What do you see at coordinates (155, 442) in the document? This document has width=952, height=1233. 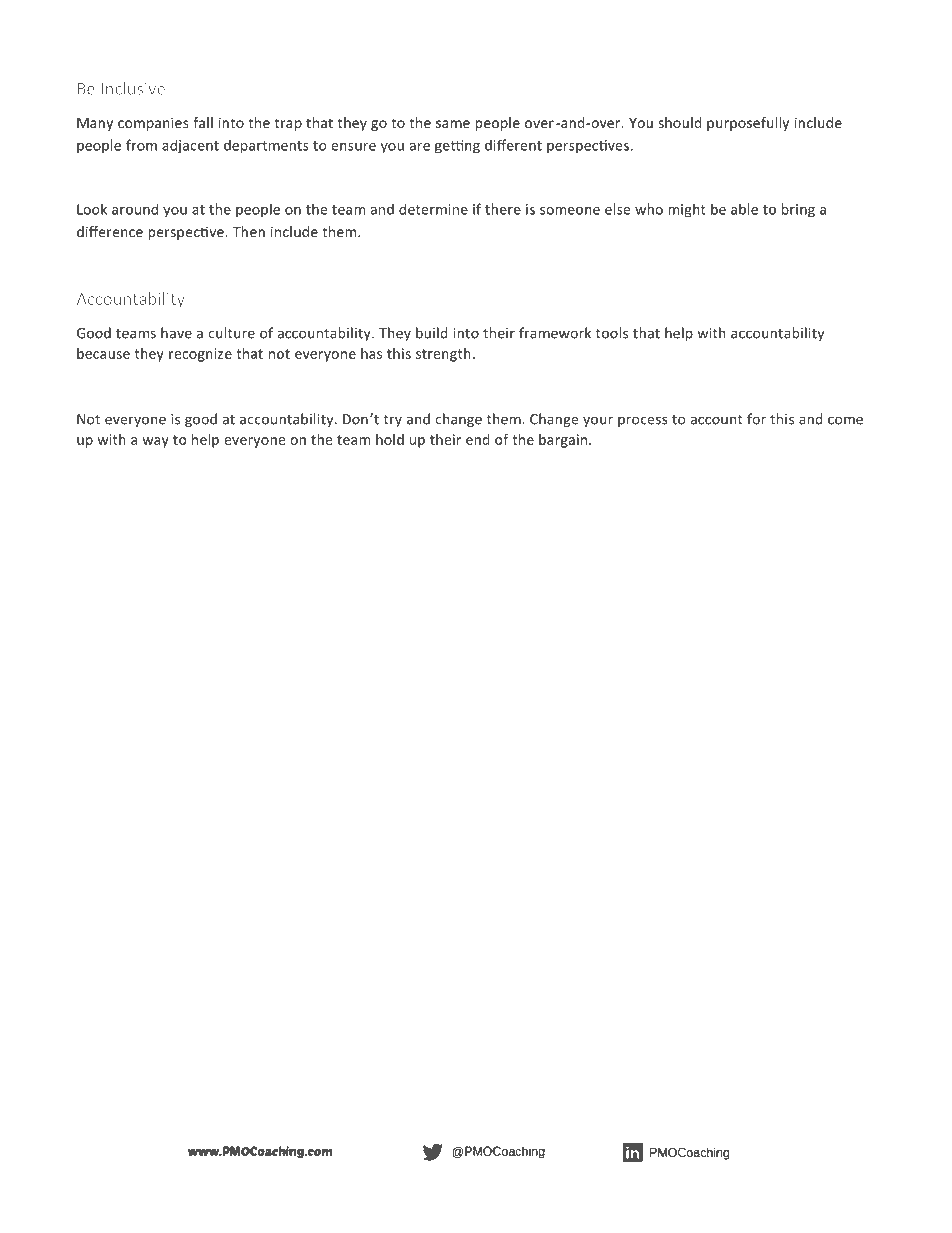 I see `way` at bounding box center [155, 442].
